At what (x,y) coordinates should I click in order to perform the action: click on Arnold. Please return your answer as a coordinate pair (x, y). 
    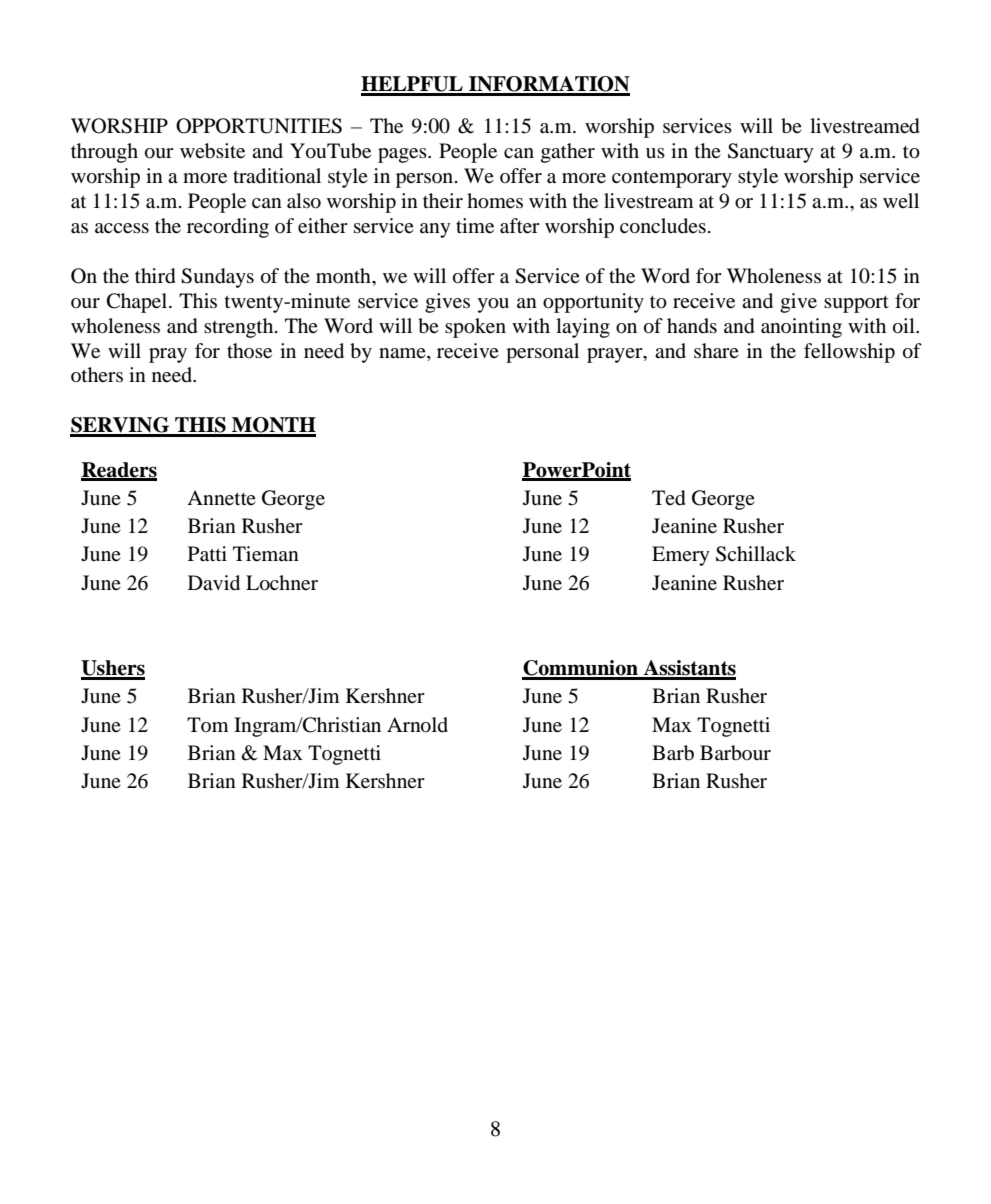
    Looking at the image, I should click on (417, 725).
